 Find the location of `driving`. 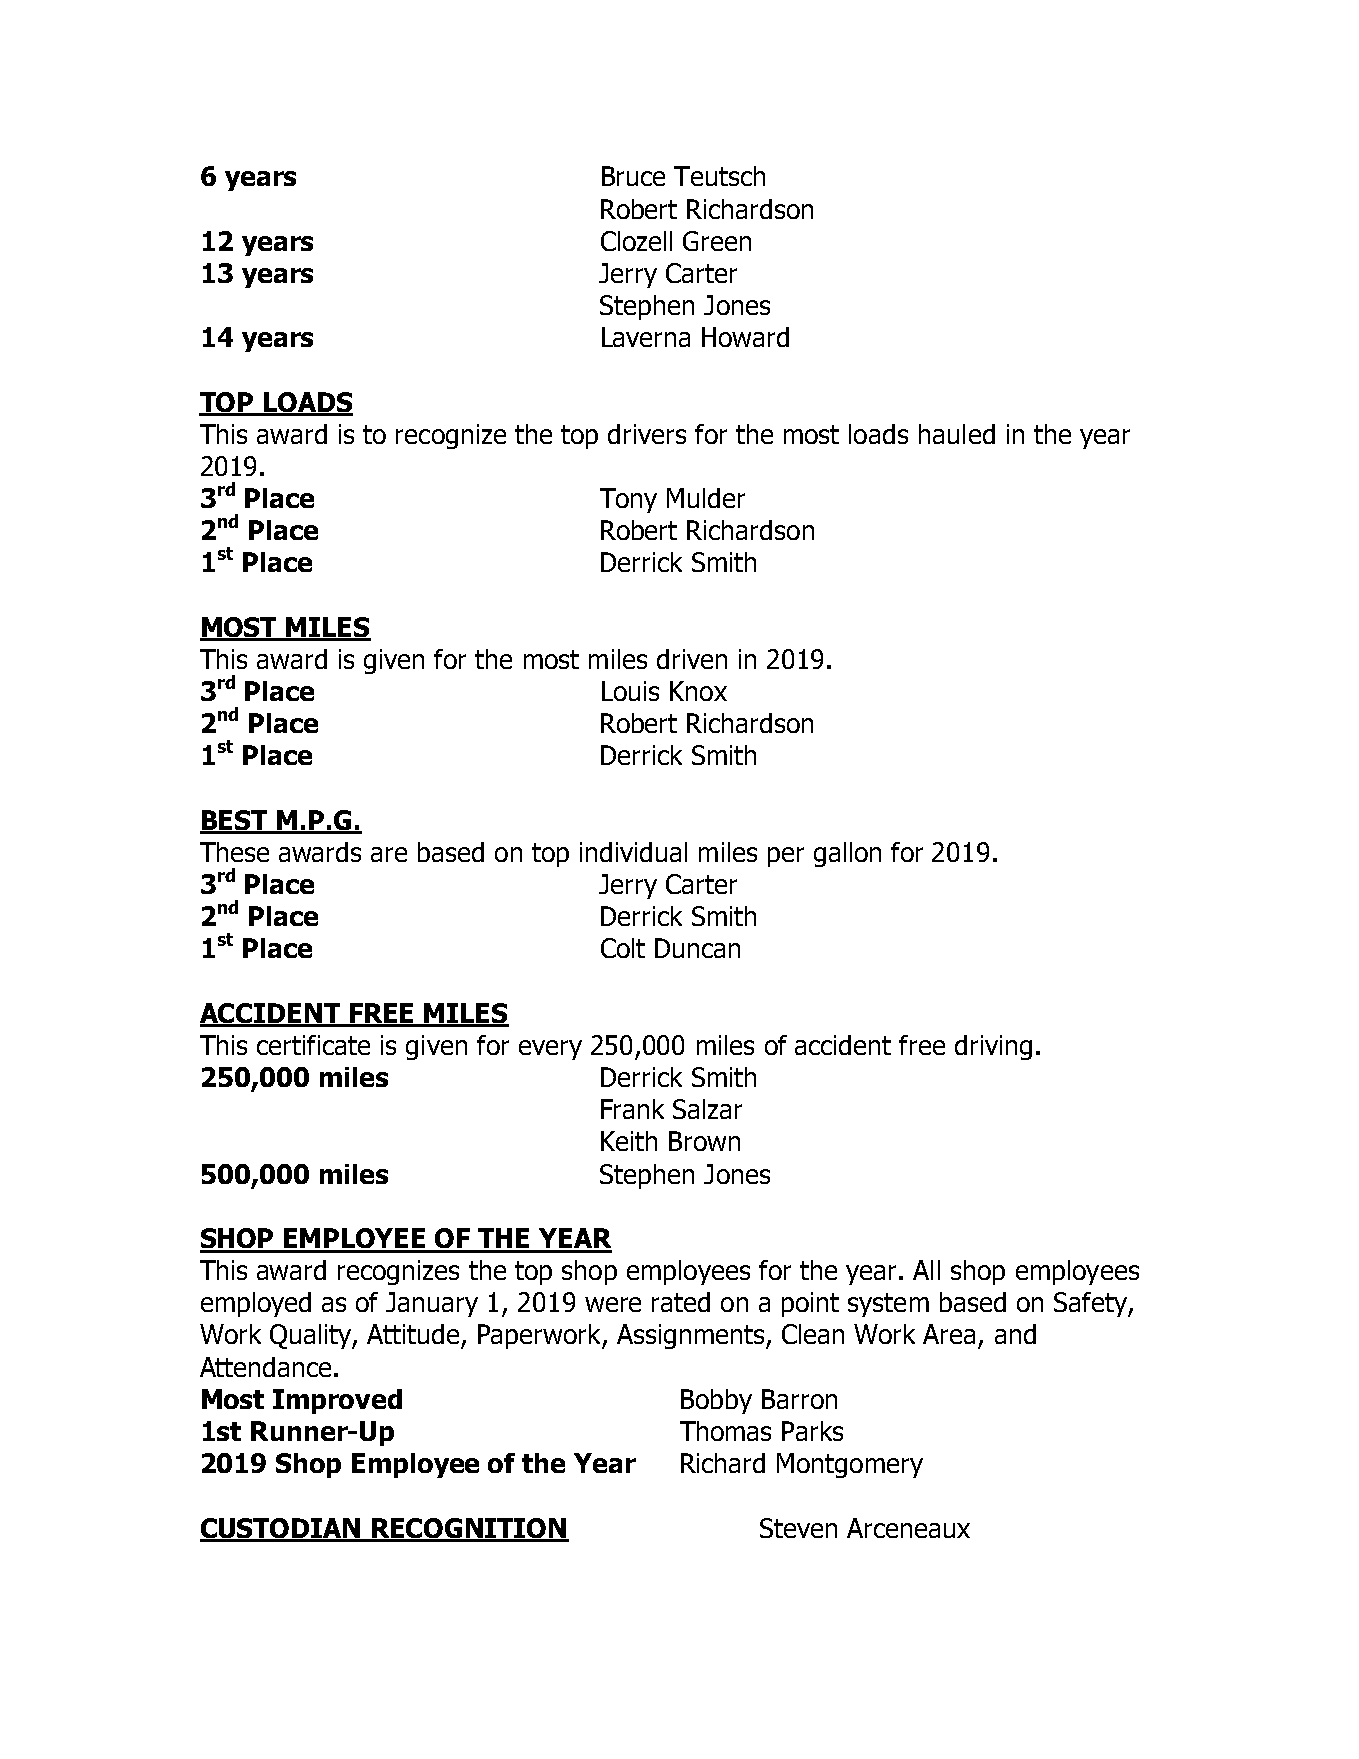

driving is located at coordinates (993, 1047).
